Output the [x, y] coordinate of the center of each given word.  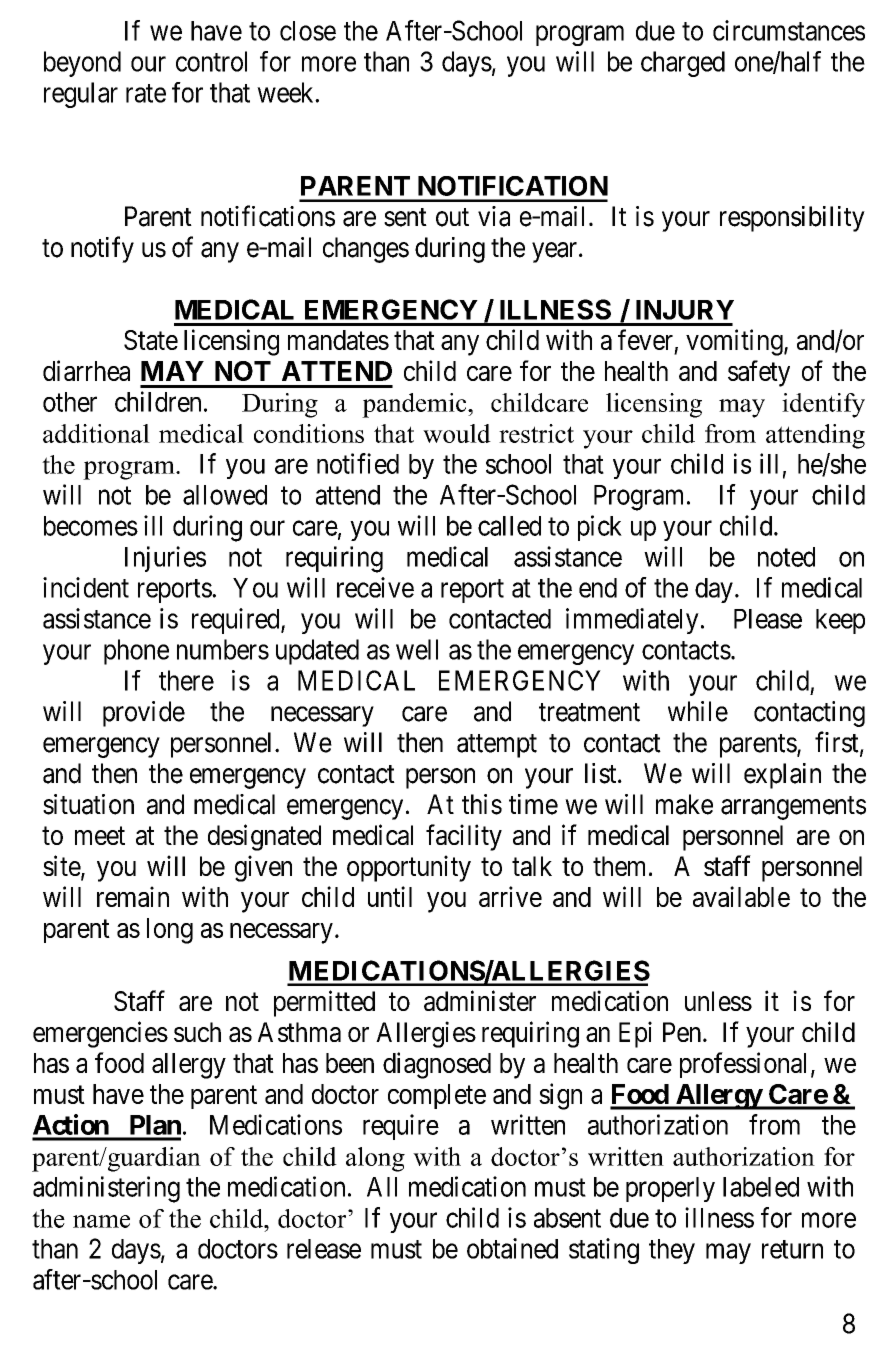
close [308, 31]
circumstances [789, 30]
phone [136, 652]
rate [146, 93]
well [417, 649]
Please [768, 619]
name [101, 1221]
